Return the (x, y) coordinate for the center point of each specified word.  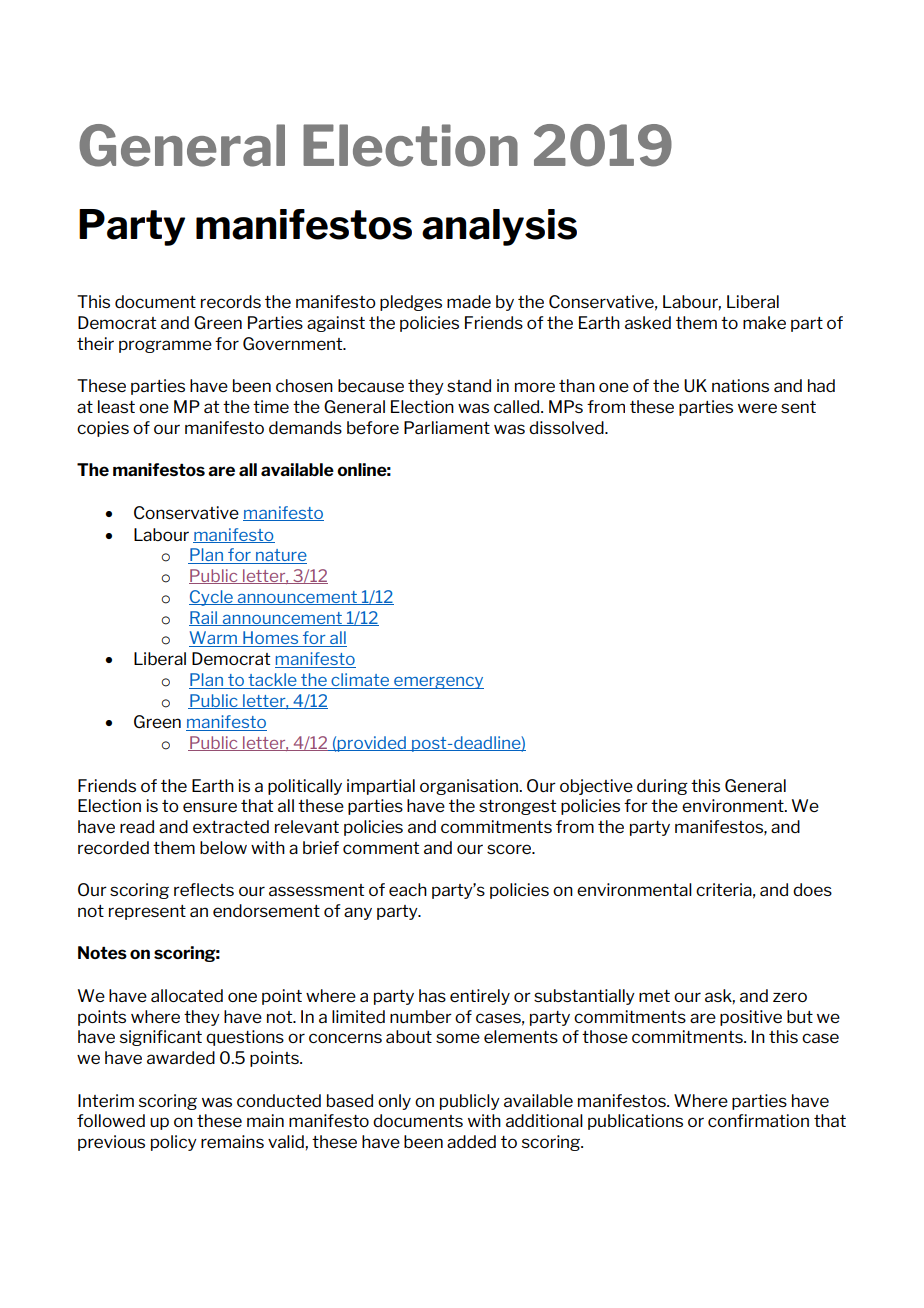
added (471, 1141)
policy (174, 1143)
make (764, 322)
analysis (499, 227)
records (231, 301)
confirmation (758, 1120)
